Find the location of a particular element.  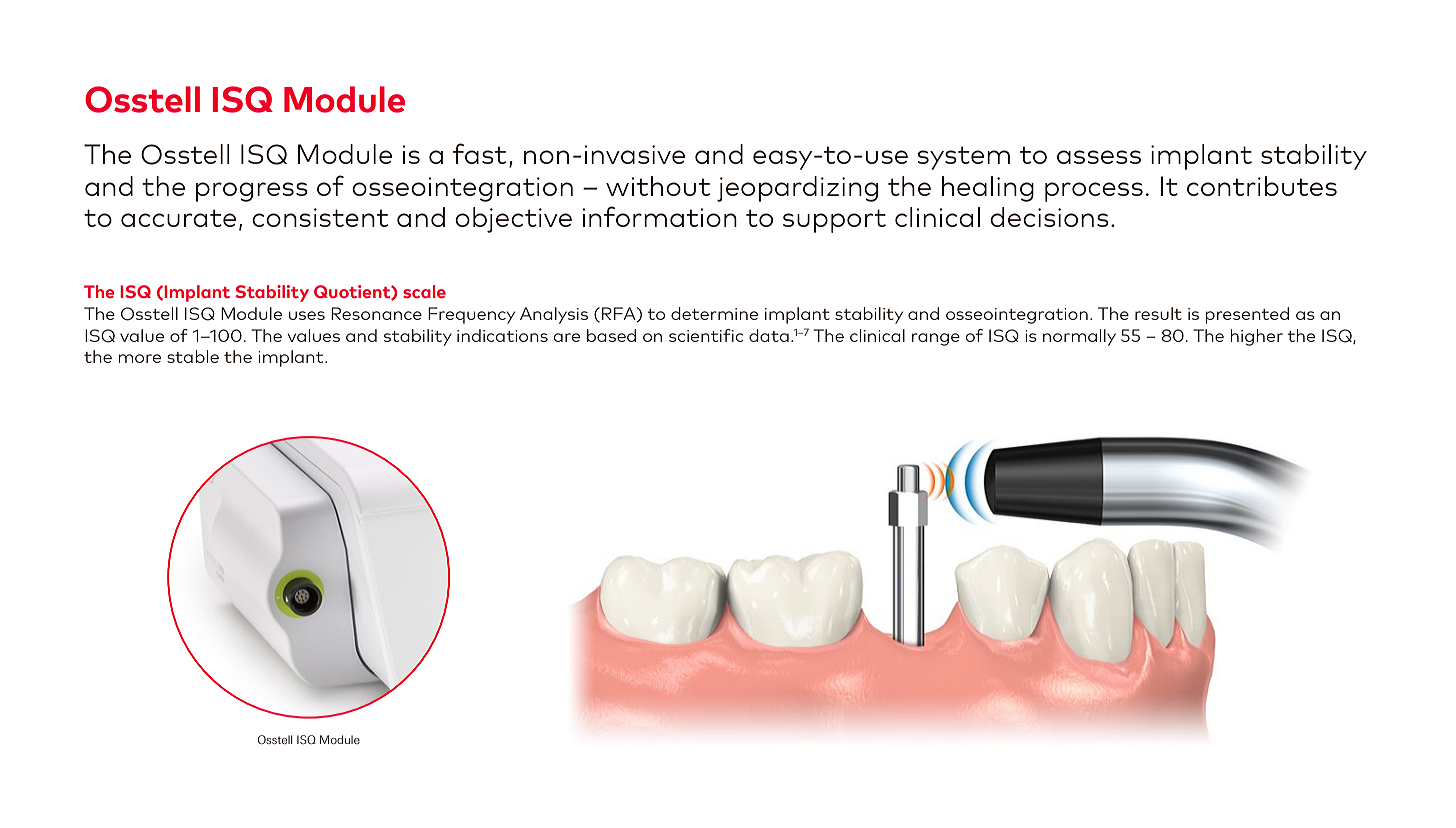

process is located at coordinates (1094, 192).
